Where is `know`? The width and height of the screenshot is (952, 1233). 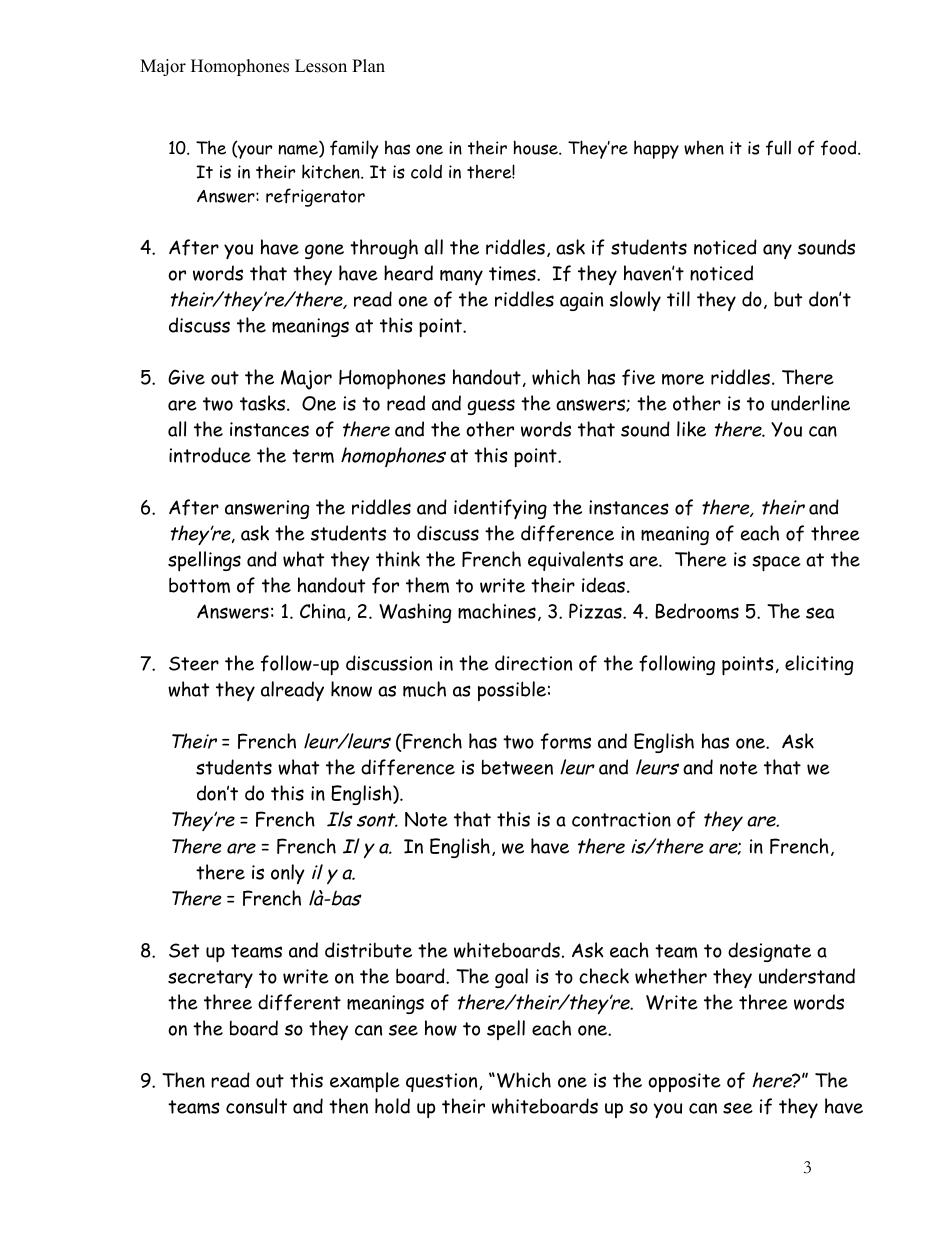 know is located at coordinates (351, 689).
